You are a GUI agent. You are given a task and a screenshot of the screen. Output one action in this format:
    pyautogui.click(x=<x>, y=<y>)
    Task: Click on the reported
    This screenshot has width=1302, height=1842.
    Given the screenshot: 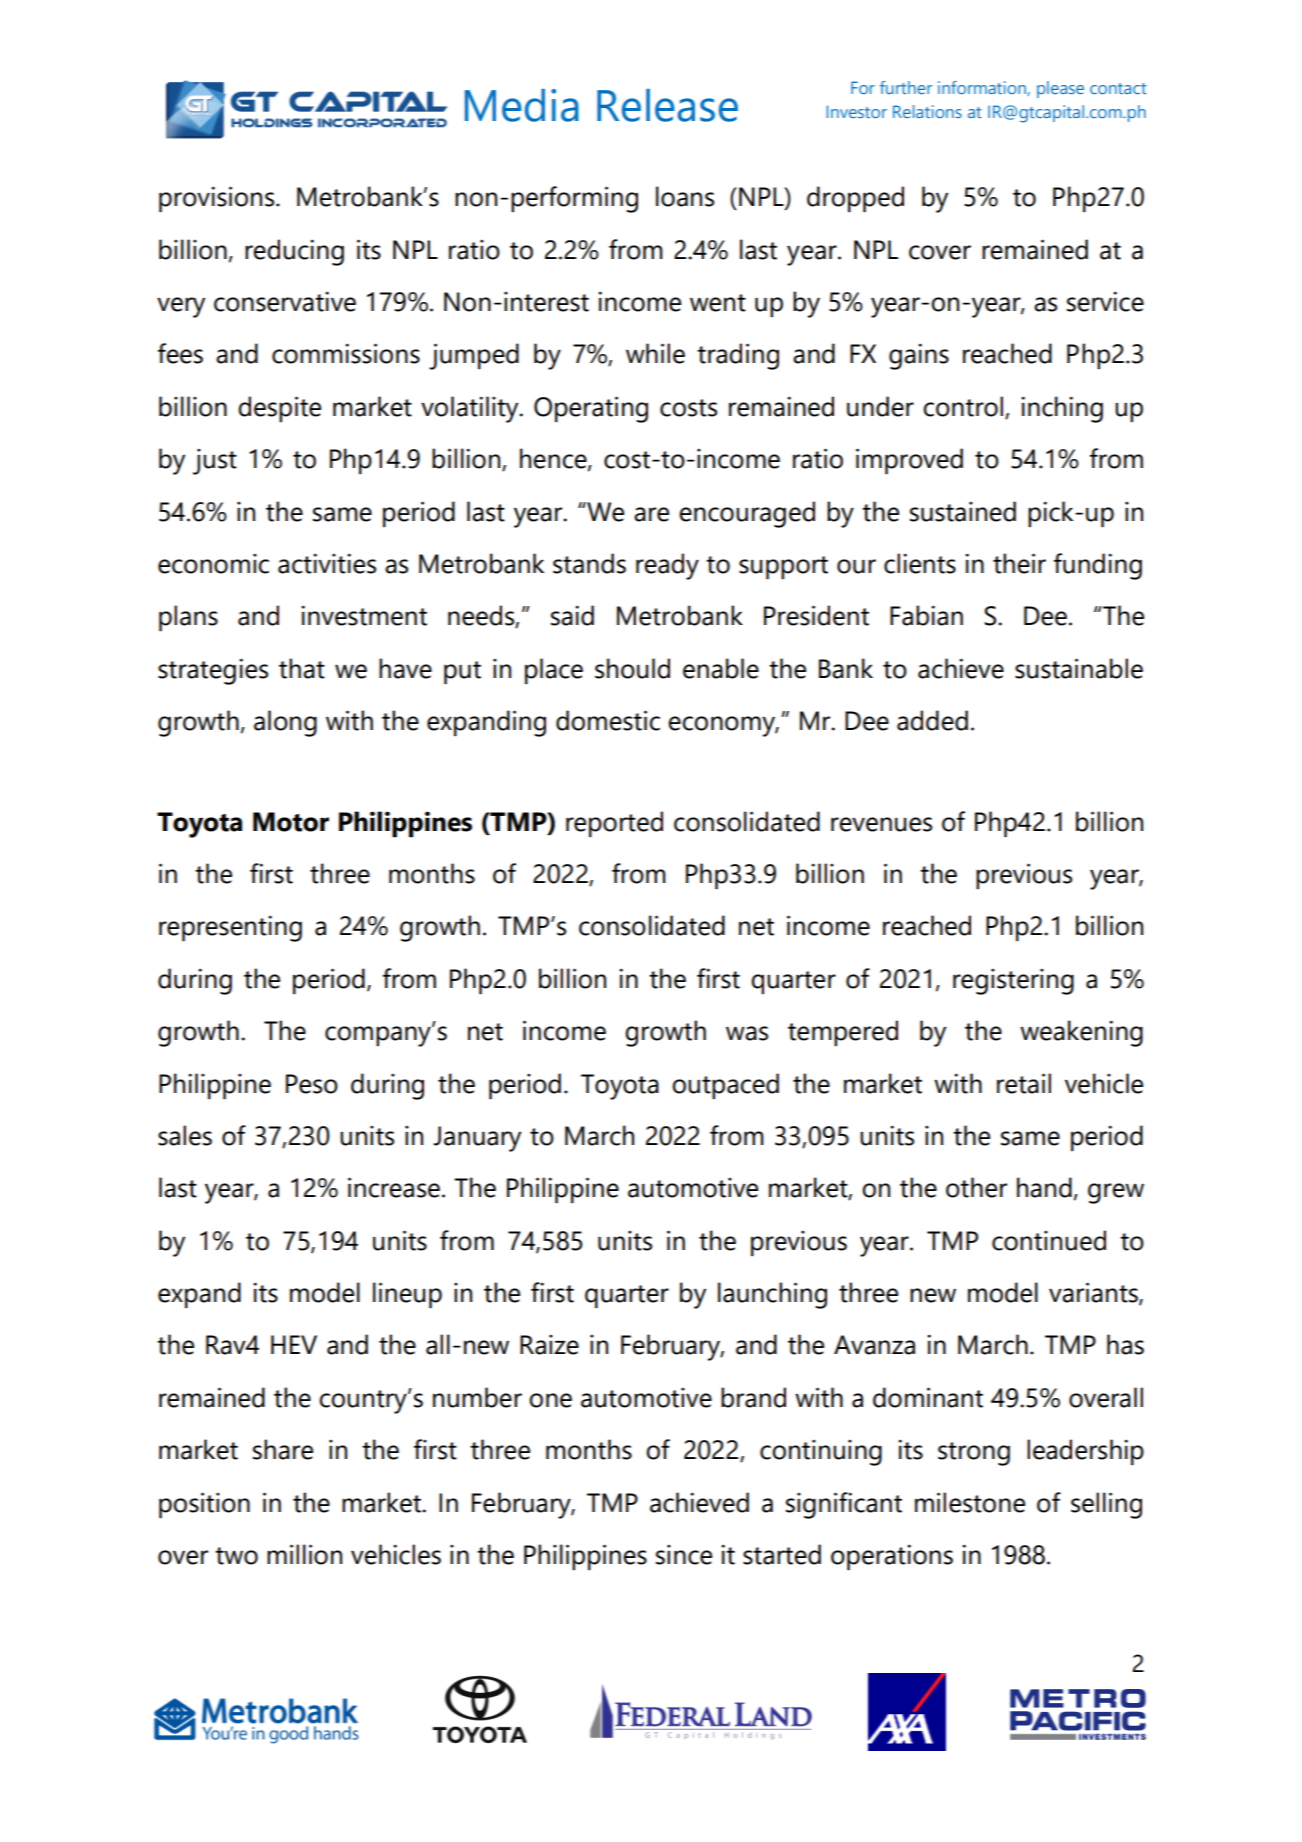 What is the action you would take?
    pyautogui.click(x=614, y=824)
